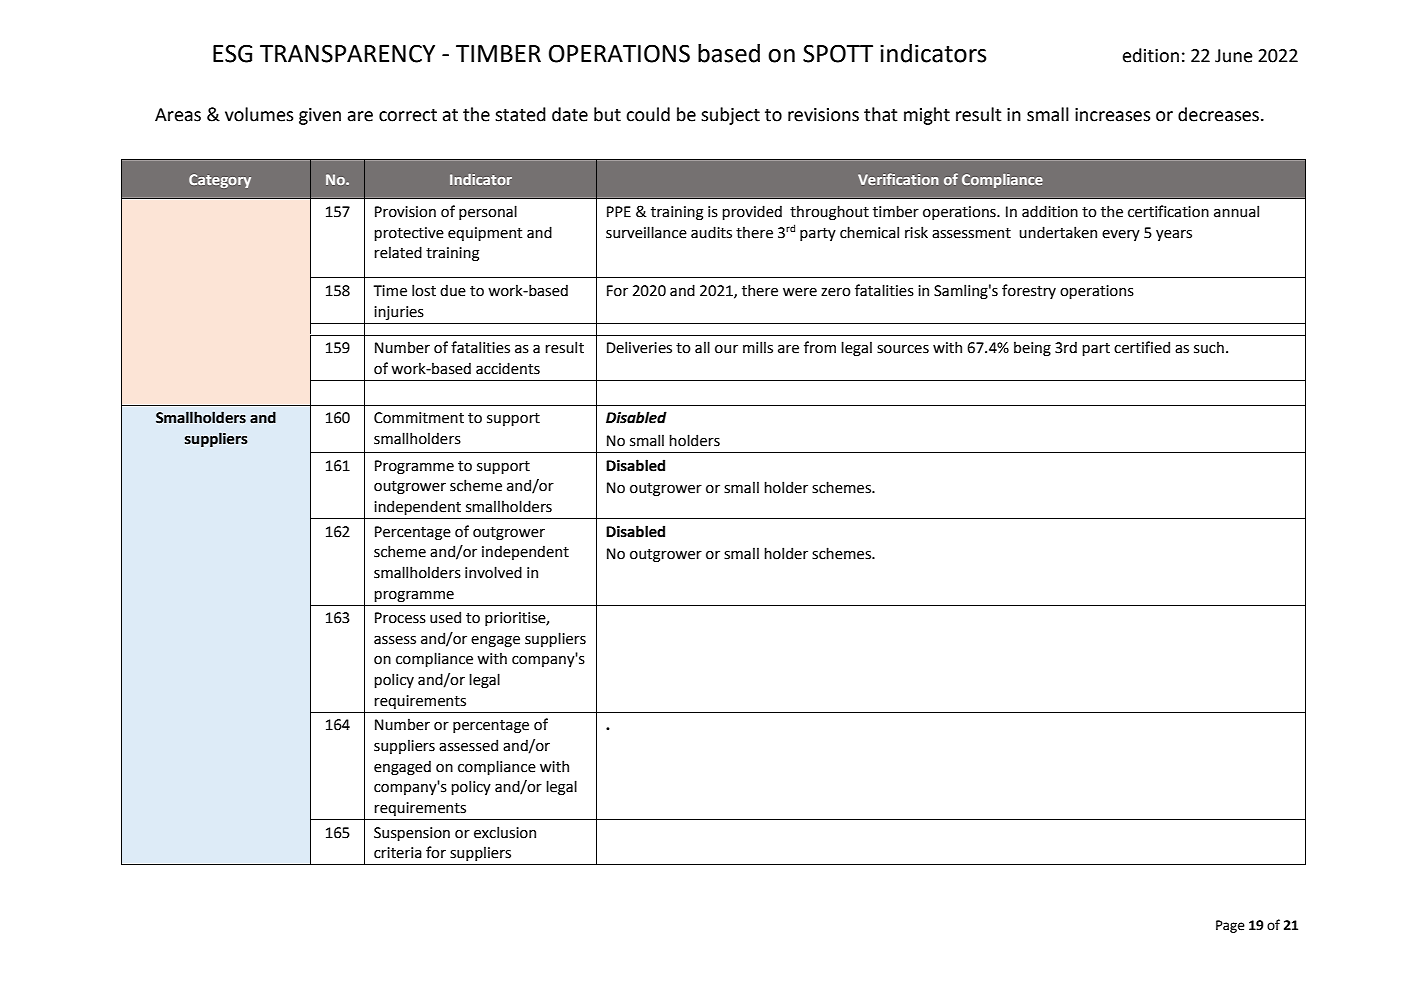  Describe the element at coordinates (493, 572) in the document. I see `involved` at that location.
